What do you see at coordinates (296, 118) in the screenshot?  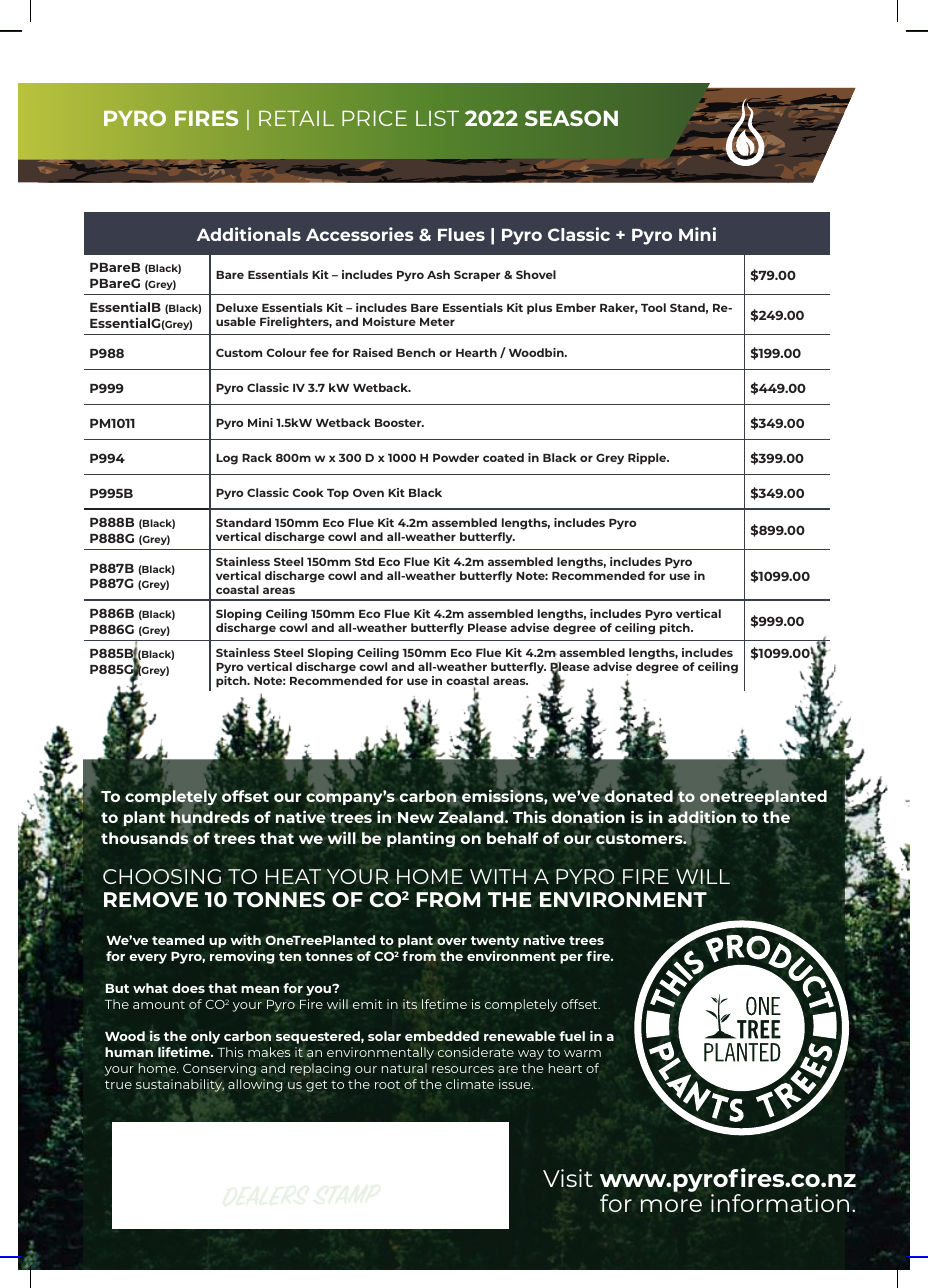 I see `RETAIL` at bounding box center [296, 118].
